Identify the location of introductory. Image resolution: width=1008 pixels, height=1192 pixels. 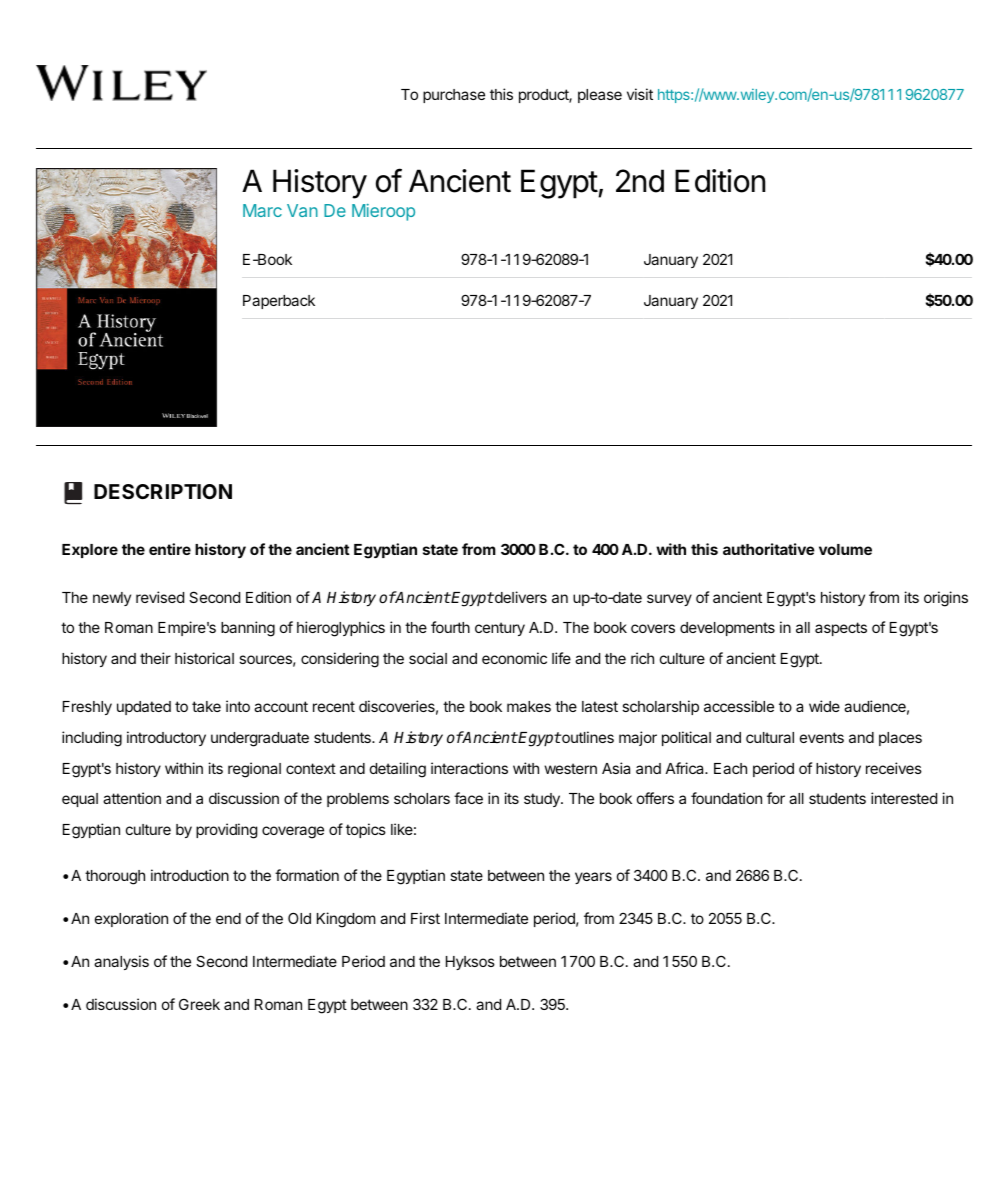
(166, 738).
